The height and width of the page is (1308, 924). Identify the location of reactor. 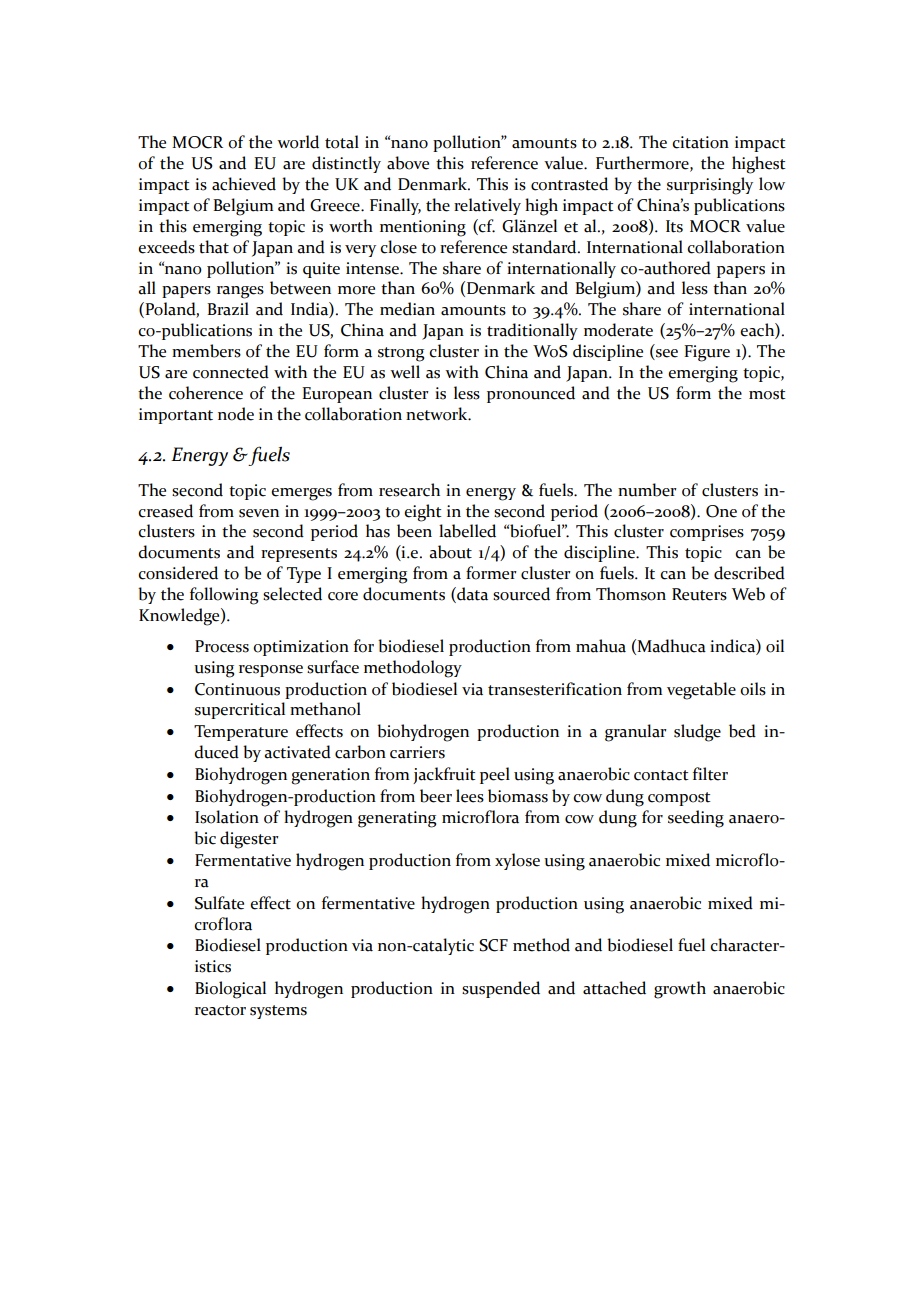
(220, 1010).
